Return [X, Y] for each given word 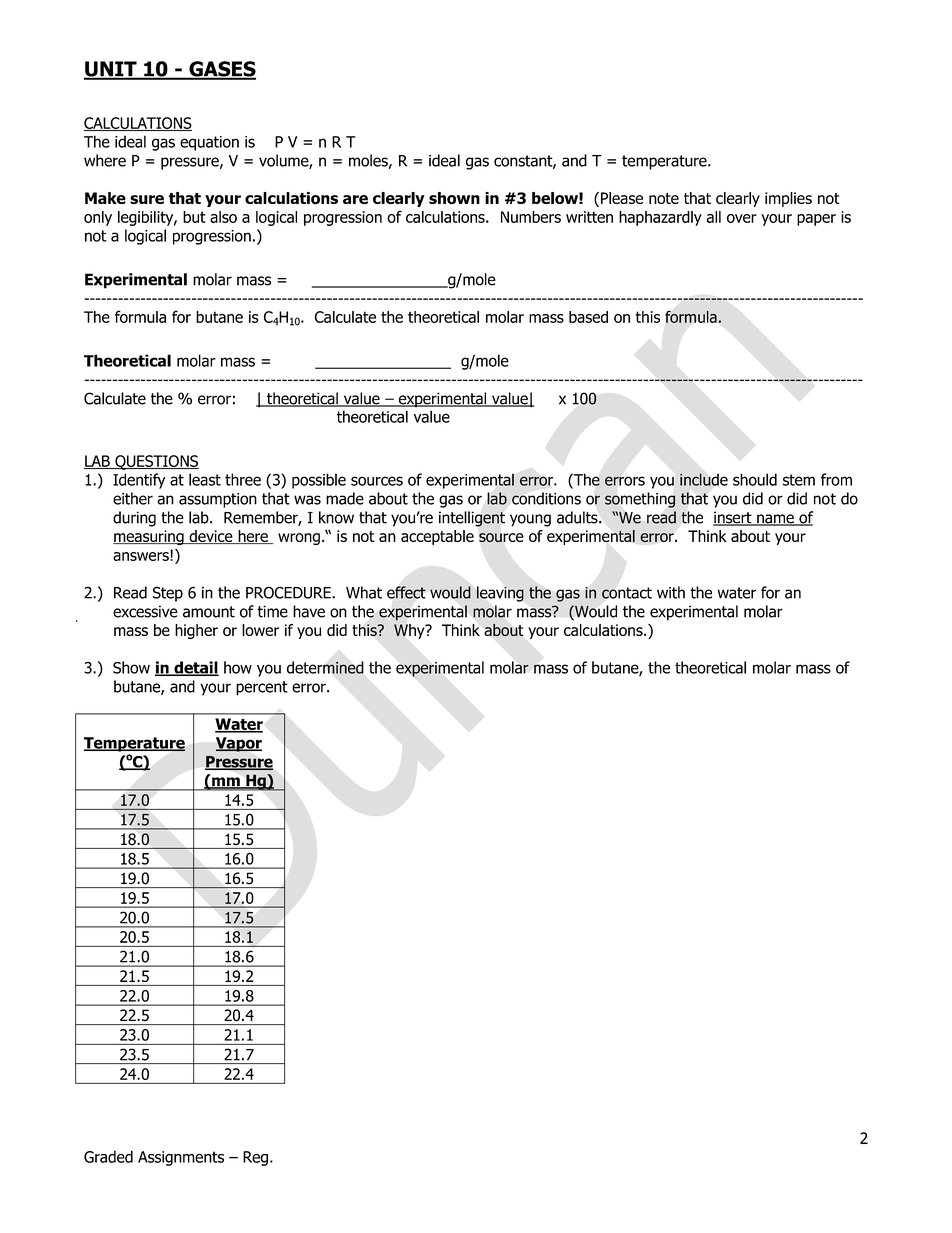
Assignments [181, 1158]
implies [788, 199]
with [671, 592]
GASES [221, 70]
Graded [108, 1156]
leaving [500, 594]
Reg [255, 1158]
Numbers [531, 217]
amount [209, 612]
